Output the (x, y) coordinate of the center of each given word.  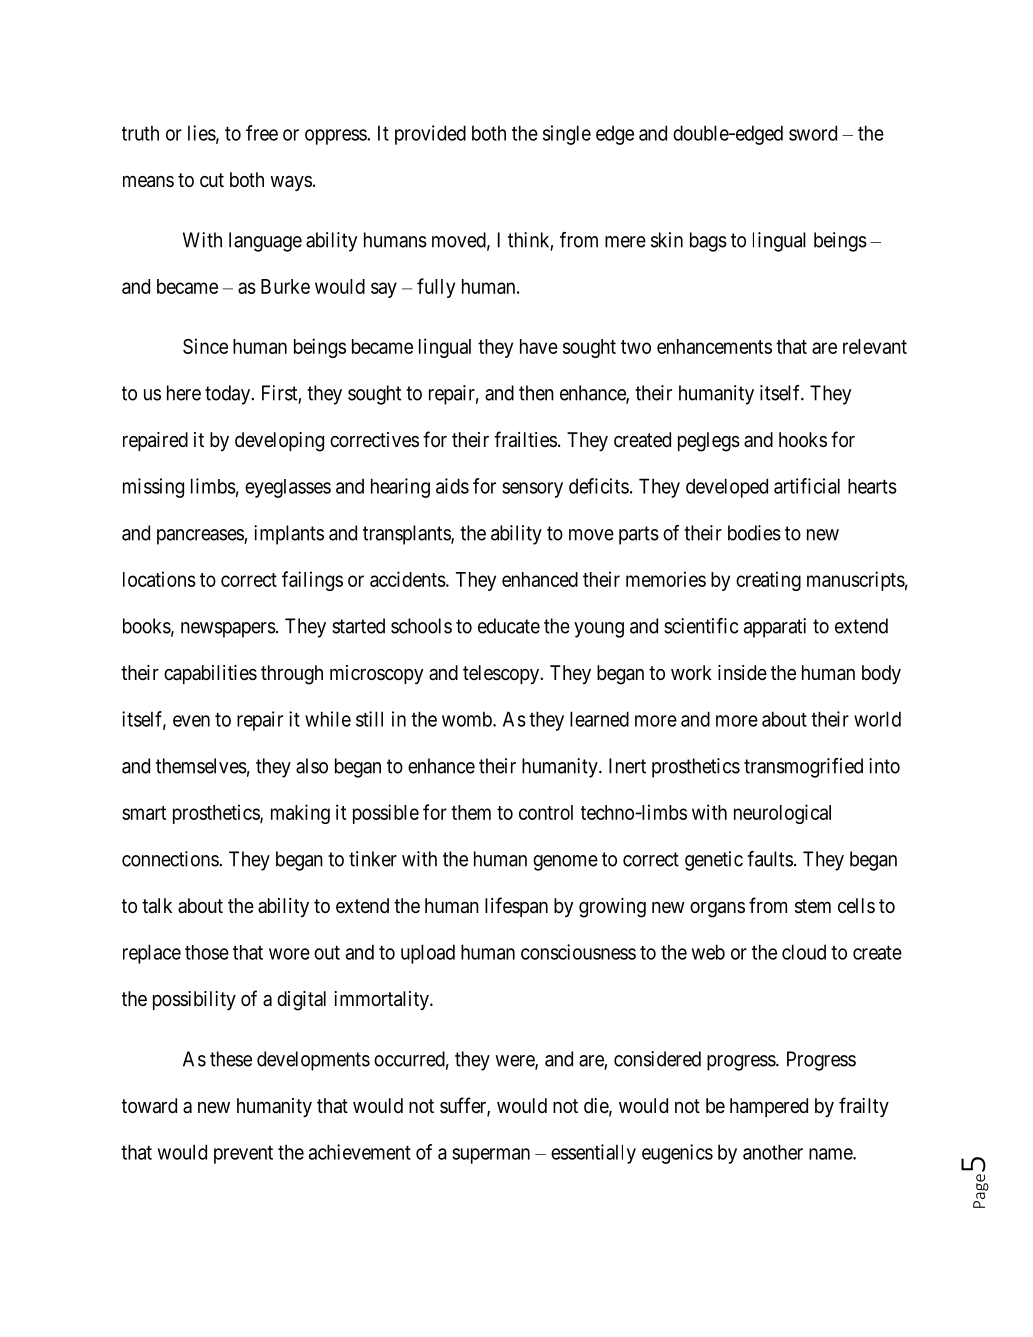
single (567, 135)
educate (509, 626)
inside (742, 673)
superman (491, 1156)
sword (813, 133)
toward (149, 1106)
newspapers (228, 630)
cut (212, 180)
